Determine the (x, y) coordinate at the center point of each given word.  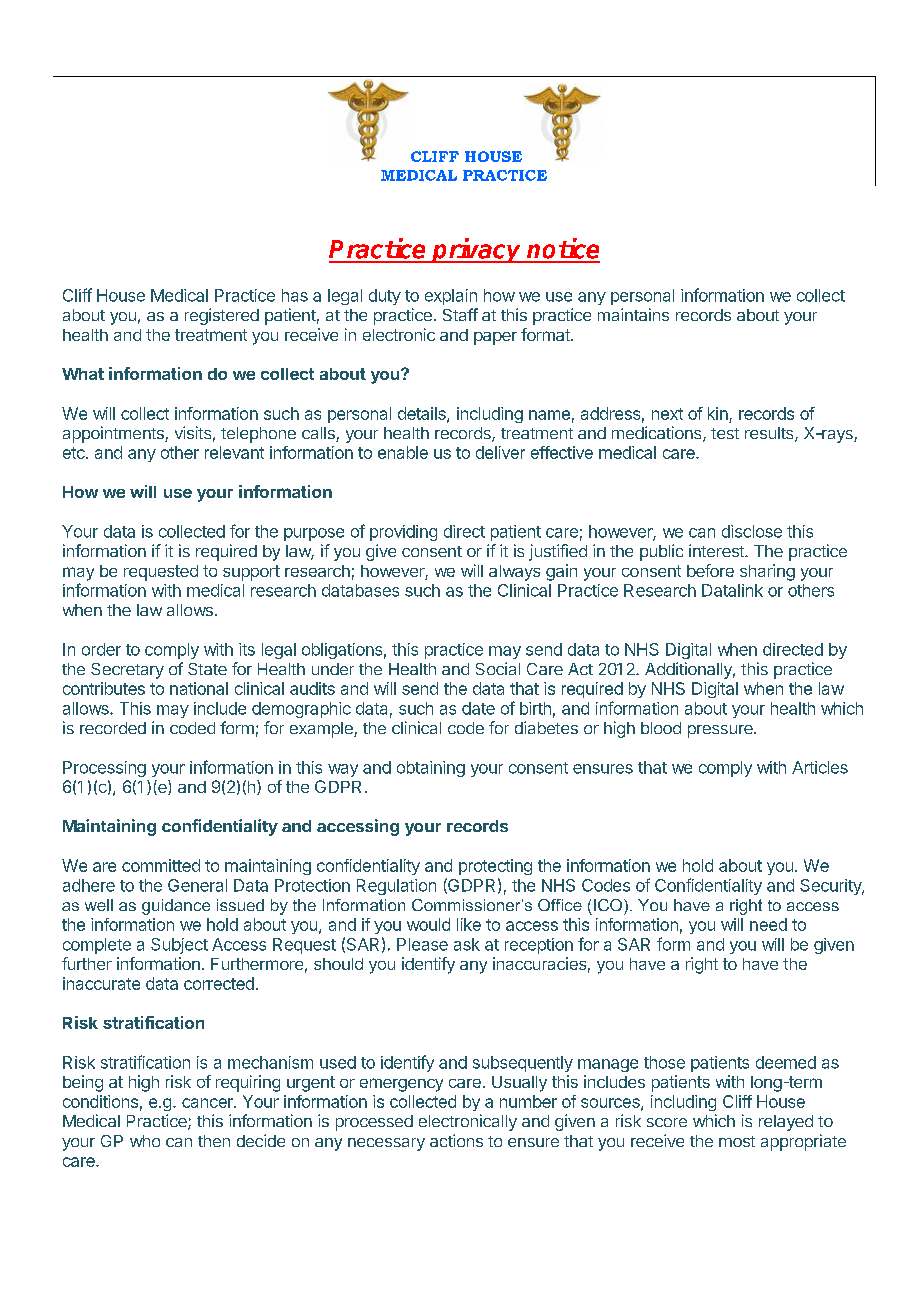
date (478, 708)
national (199, 688)
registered (222, 316)
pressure (721, 731)
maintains (633, 314)
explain (451, 297)
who (145, 1141)
